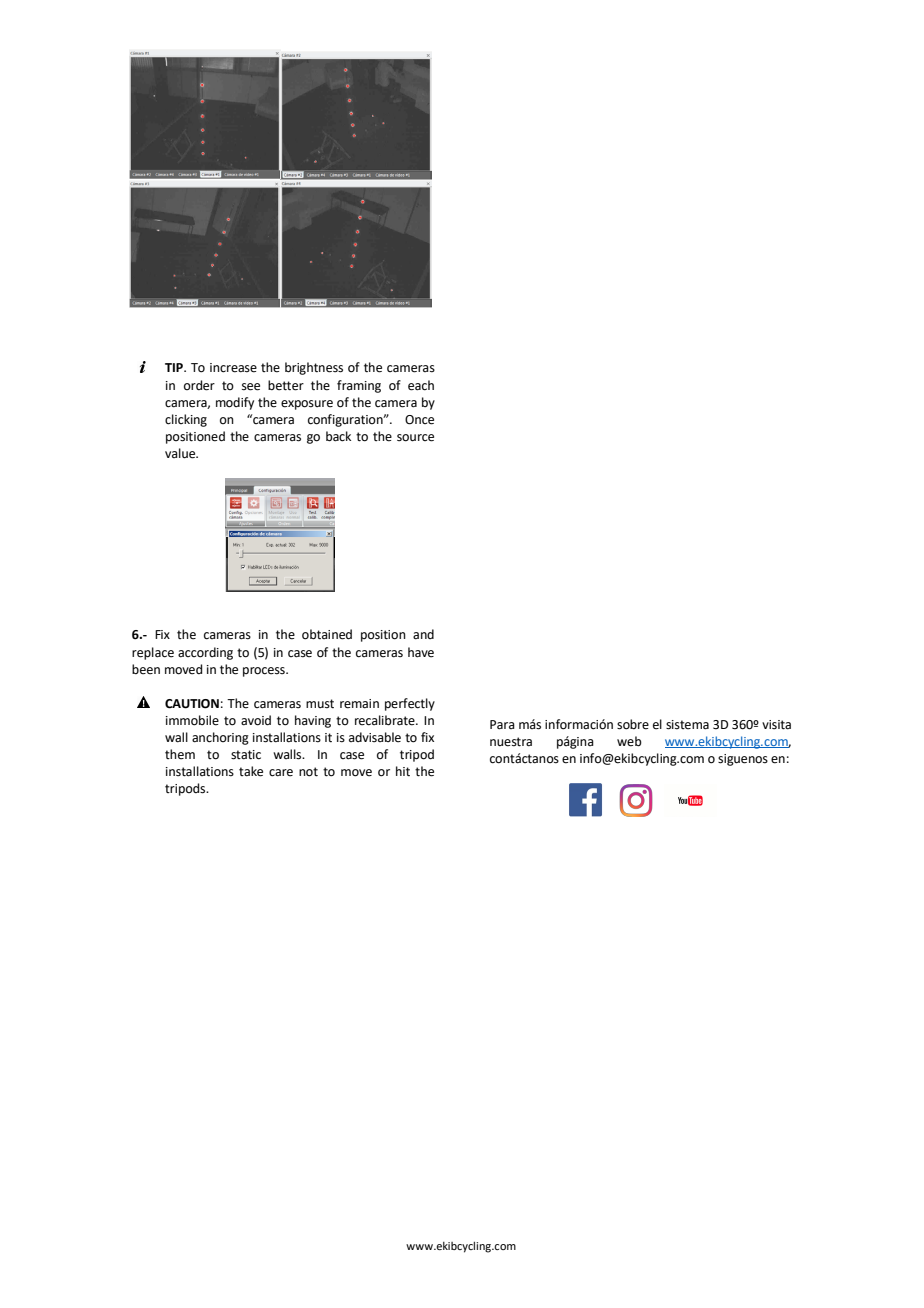 This page has width=924, height=1308. I want to click on and, so click(423, 634).
